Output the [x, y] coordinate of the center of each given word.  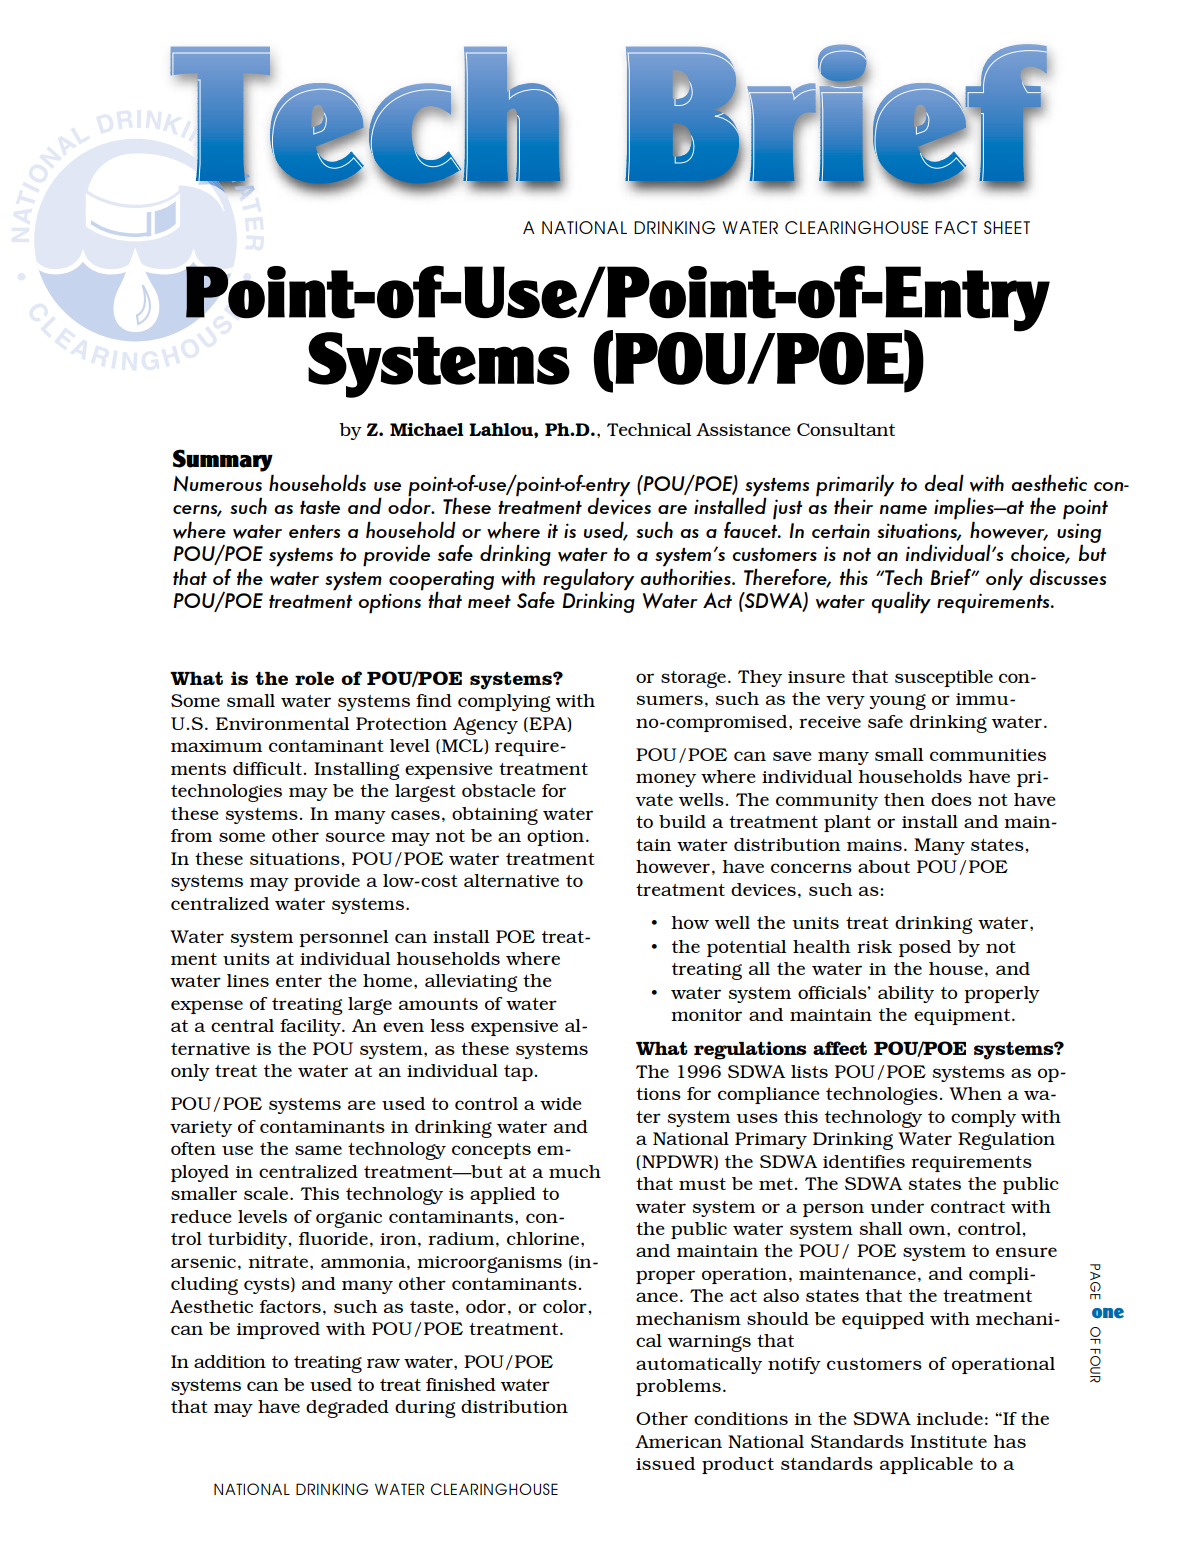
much [575, 1171]
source [355, 837]
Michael [427, 429]
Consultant [846, 429]
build [682, 821]
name [903, 509]
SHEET [1007, 227]
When [975, 1093]
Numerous [217, 484]
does [951, 799]
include [950, 1418]
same [318, 1150]
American [678, 1441]
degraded [347, 1409]
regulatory [588, 580]
